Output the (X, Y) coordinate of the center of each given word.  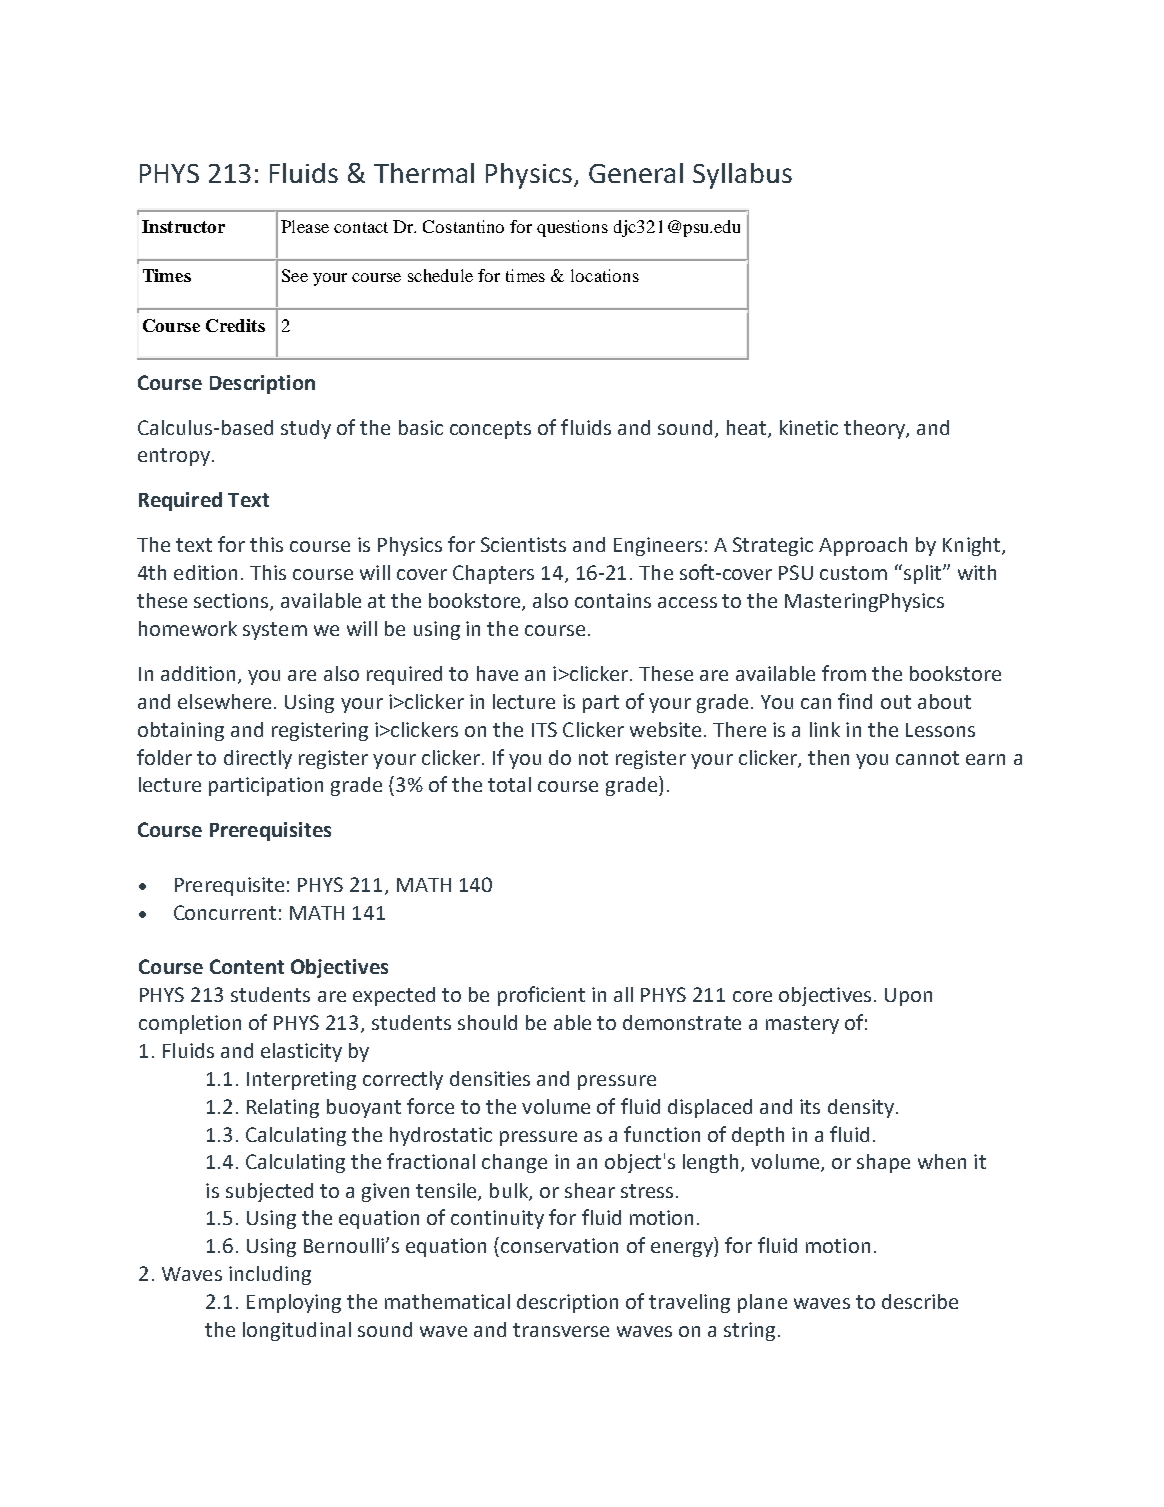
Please (305, 226)
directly (258, 759)
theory (875, 429)
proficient (541, 996)
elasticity (301, 1052)
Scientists (523, 544)
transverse (561, 1330)
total (509, 784)
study (306, 429)
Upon (908, 997)
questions (572, 228)
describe (920, 1301)
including (270, 1275)
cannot (927, 758)
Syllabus (742, 176)
